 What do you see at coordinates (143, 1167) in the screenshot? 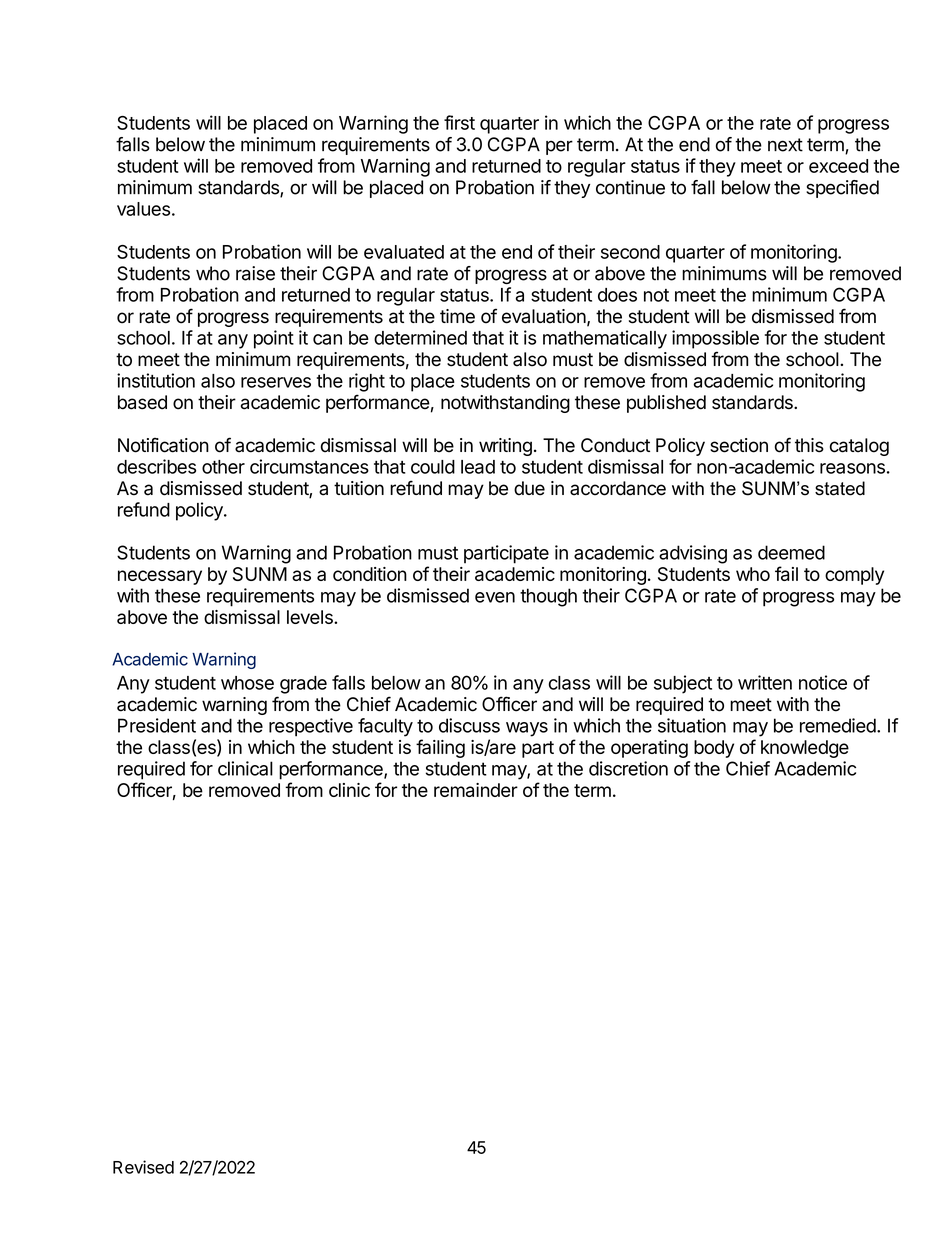
I see `Revised` at bounding box center [143, 1167].
